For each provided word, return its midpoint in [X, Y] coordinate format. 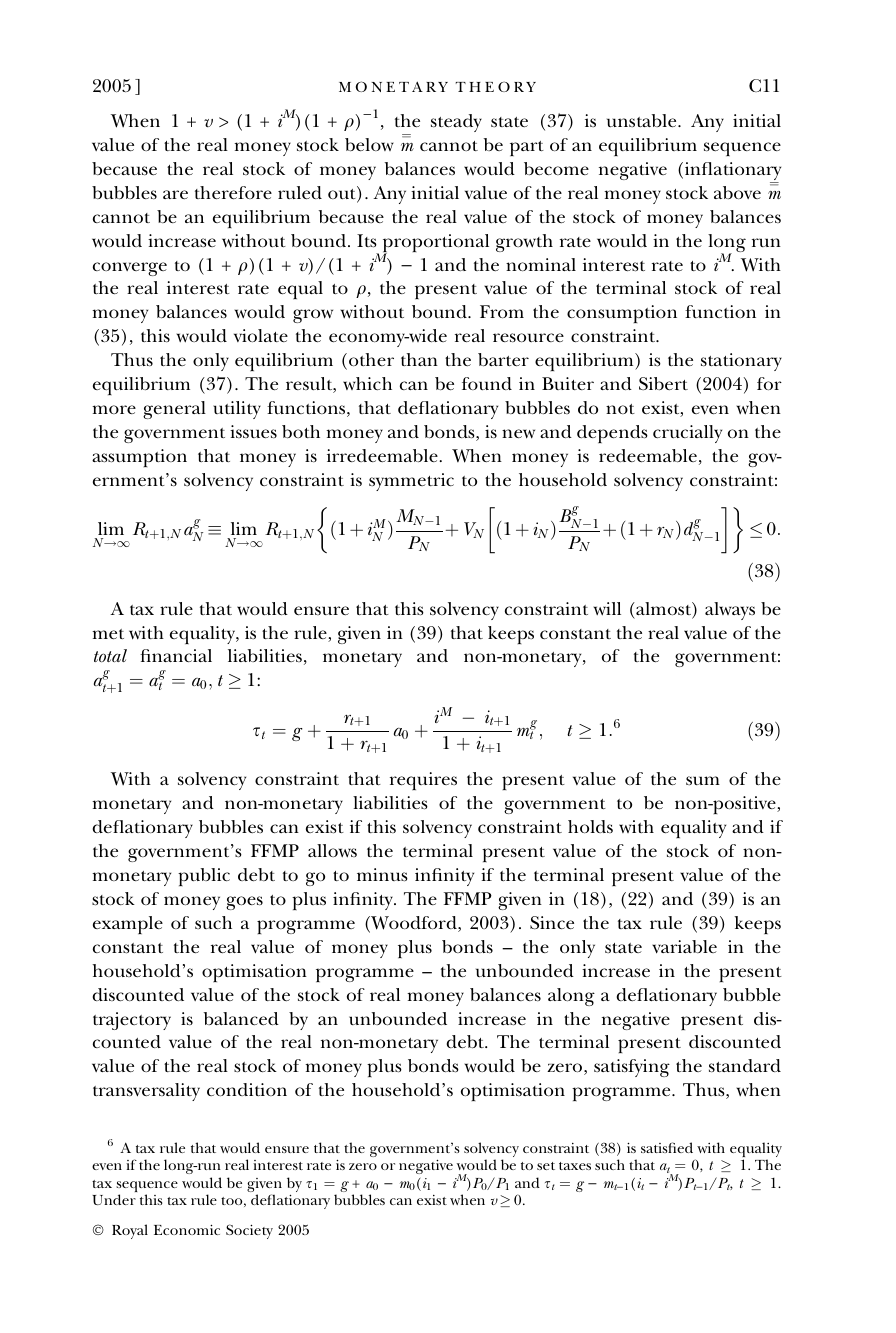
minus [382, 875]
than [419, 359]
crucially [687, 434]
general [174, 410]
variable [684, 947]
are [175, 194]
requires [423, 781]
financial [176, 655]
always [730, 611]
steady [456, 123]
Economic [187, 1229]
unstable [643, 120]
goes [244, 903]
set [546, 1166]
